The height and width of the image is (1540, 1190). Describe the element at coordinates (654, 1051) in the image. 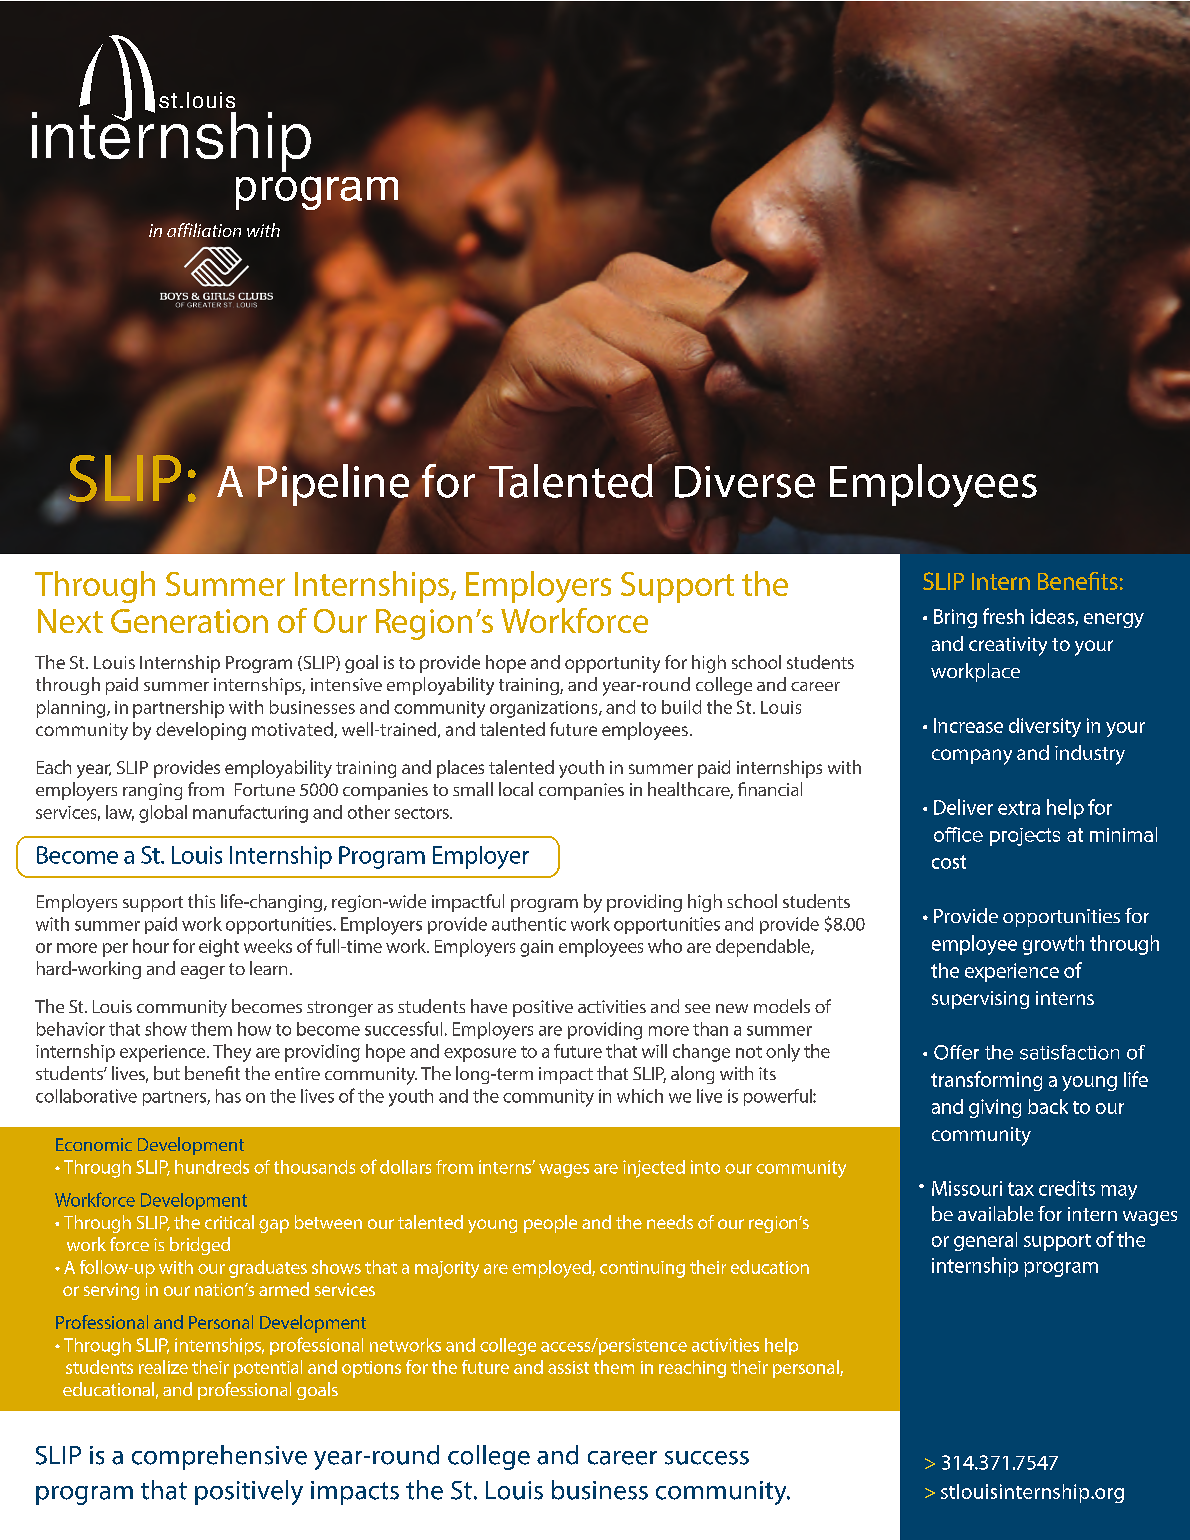

I see `will` at that location.
